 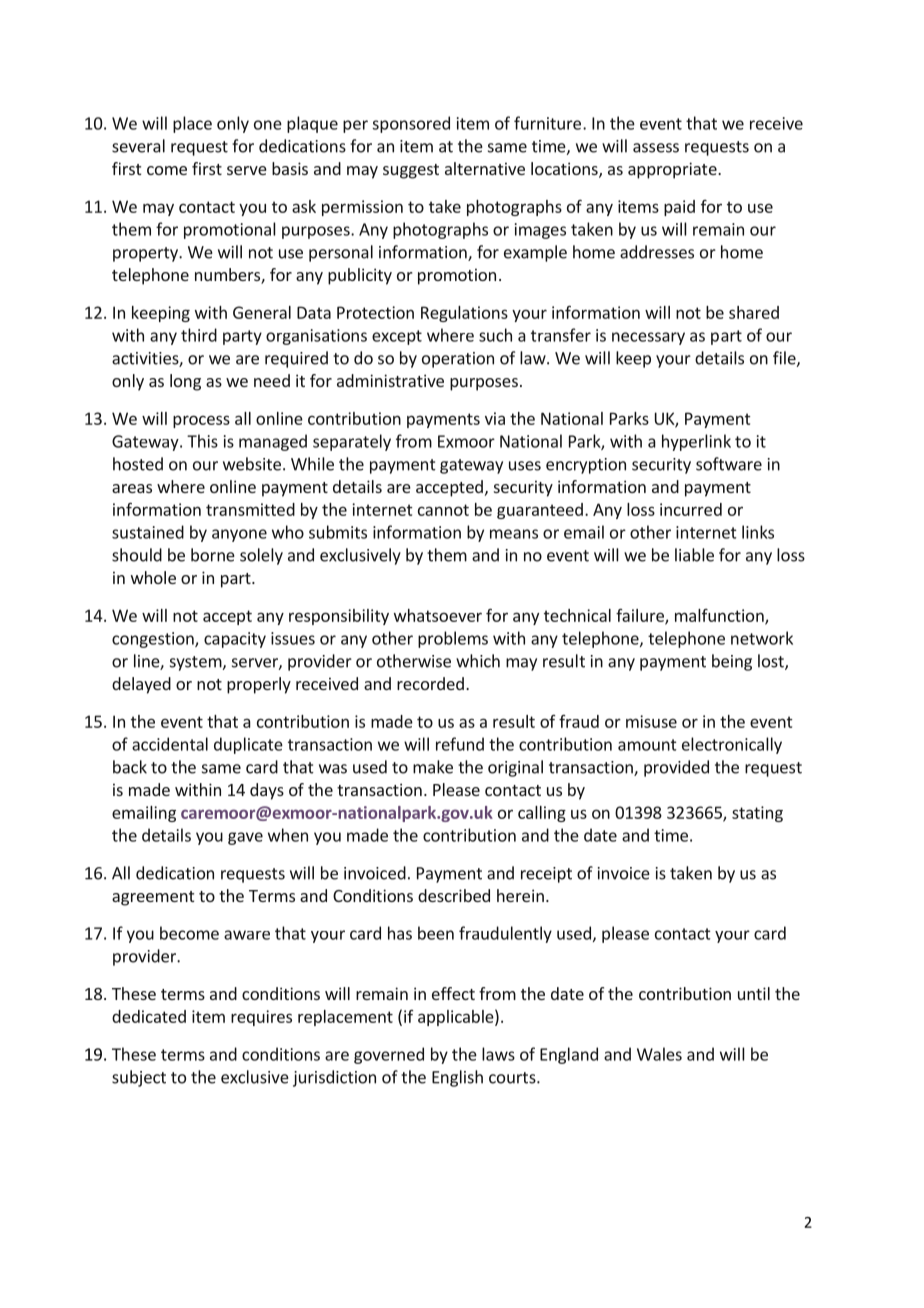 I want to click on capacity, so click(x=235, y=640).
